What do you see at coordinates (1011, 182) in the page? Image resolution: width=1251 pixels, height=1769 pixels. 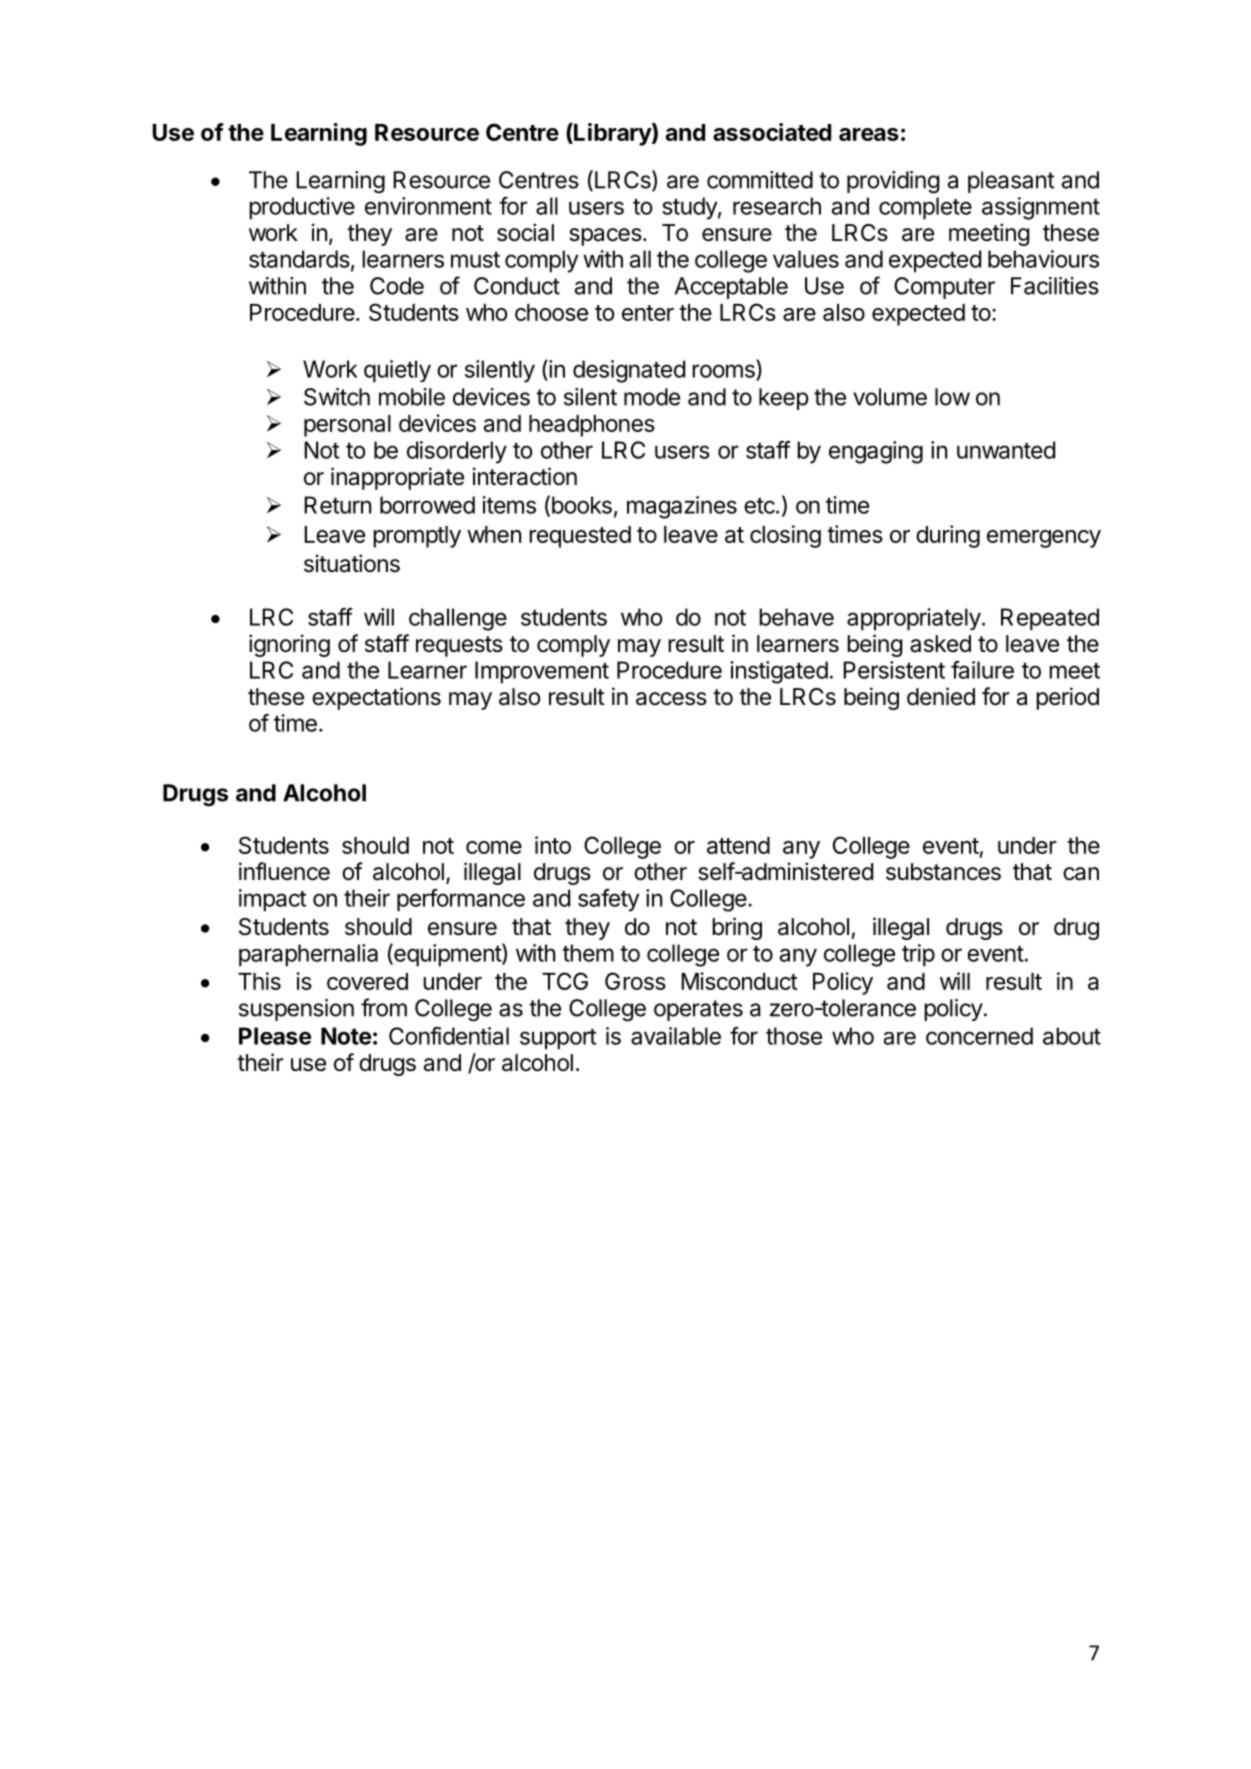 I see `pleasant` at bounding box center [1011, 182].
